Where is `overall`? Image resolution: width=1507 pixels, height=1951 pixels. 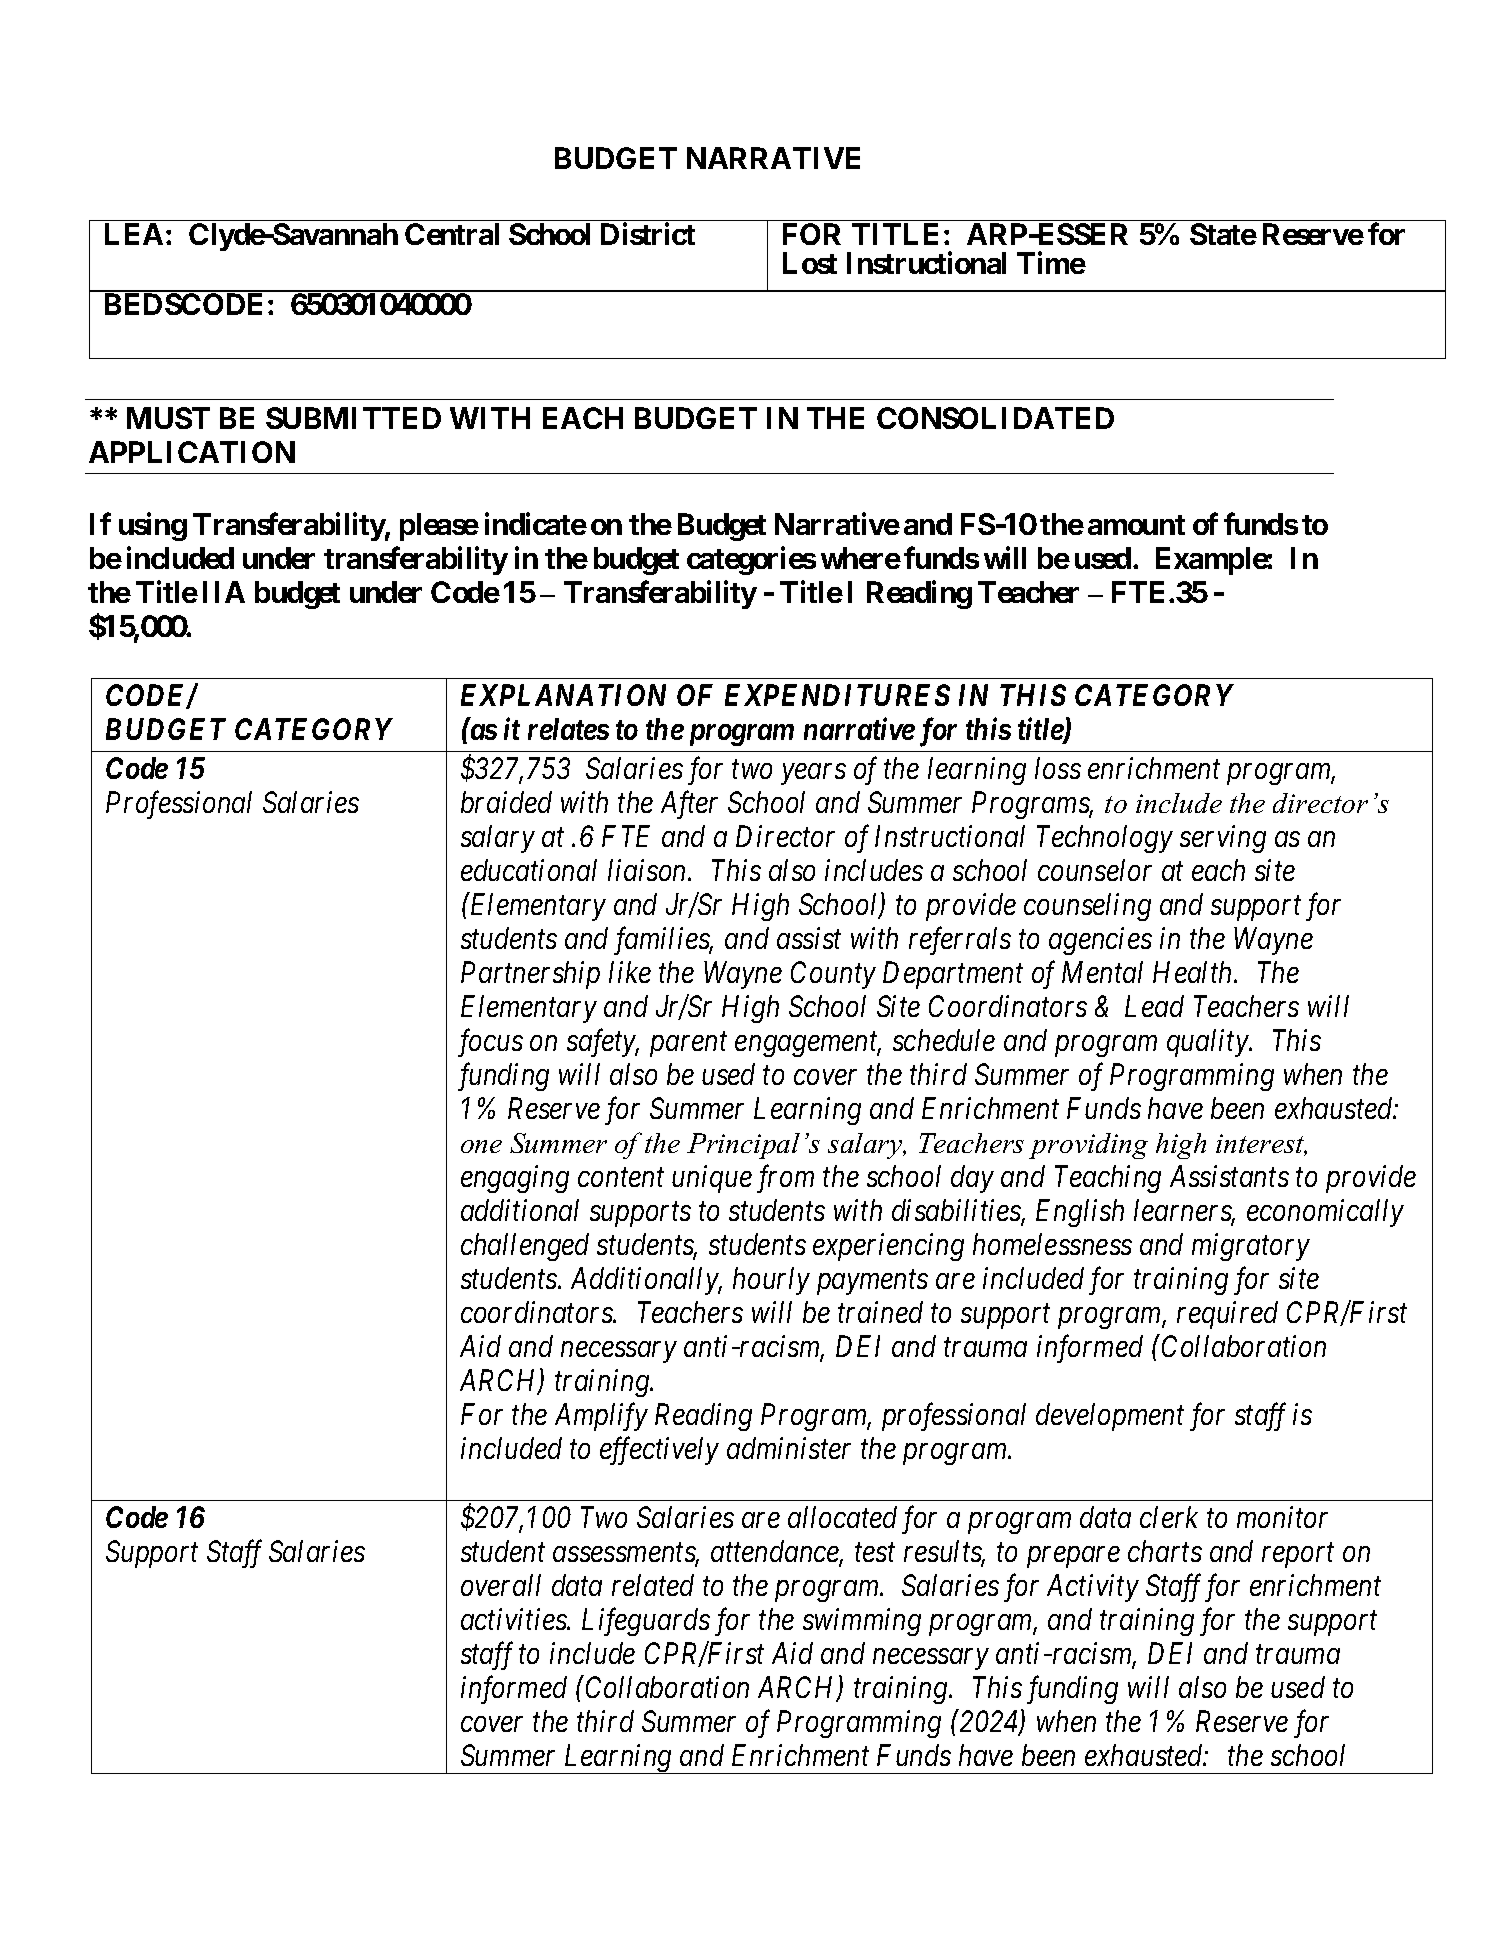 overall is located at coordinates (501, 1585).
